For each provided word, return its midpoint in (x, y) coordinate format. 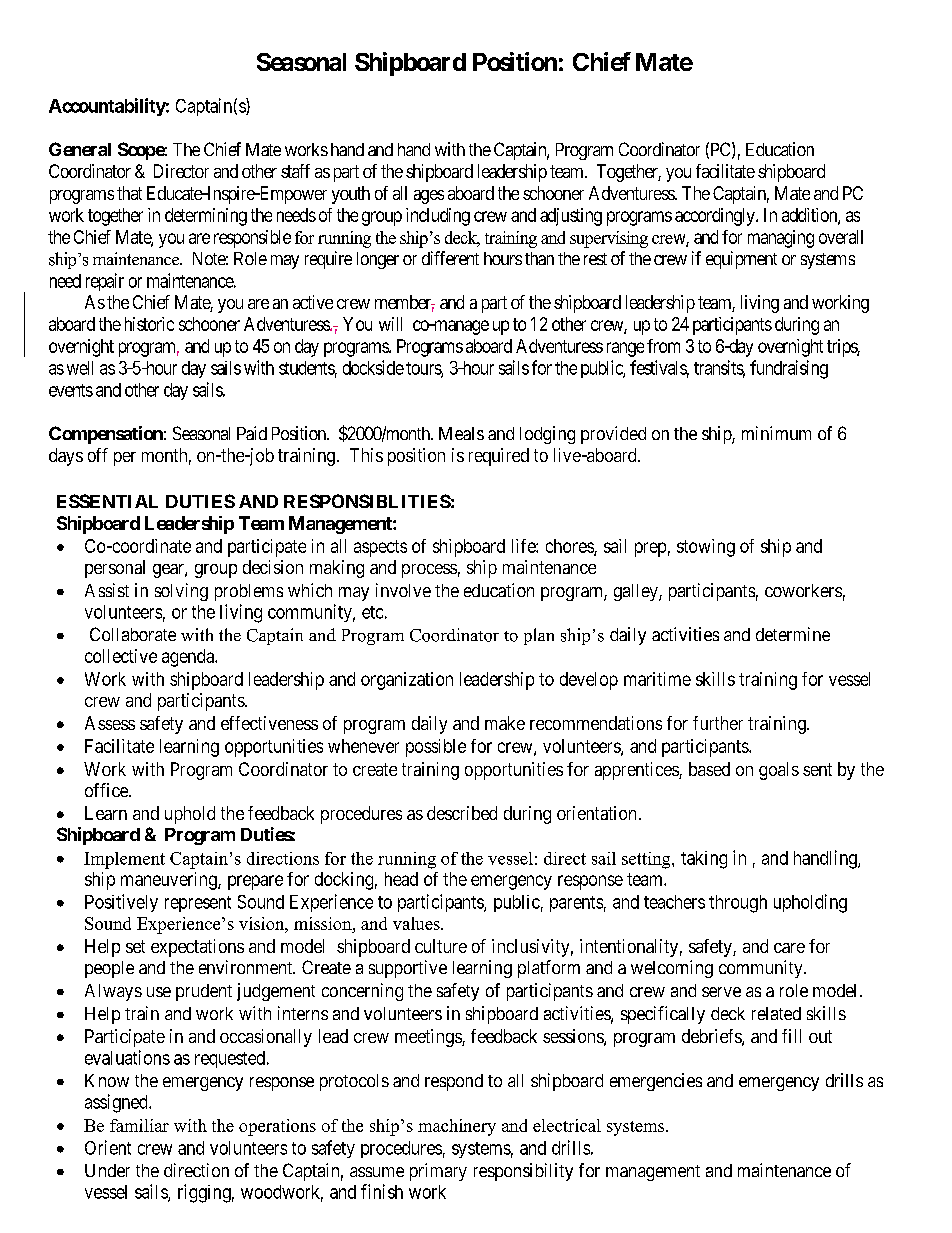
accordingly (716, 217)
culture (441, 946)
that (129, 193)
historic (149, 324)
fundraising (789, 369)
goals (779, 771)
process (429, 571)
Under (107, 1170)
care (789, 948)
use (159, 992)
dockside (373, 367)
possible (436, 748)
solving (181, 592)
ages (429, 197)
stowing (706, 548)
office (107, 790)
